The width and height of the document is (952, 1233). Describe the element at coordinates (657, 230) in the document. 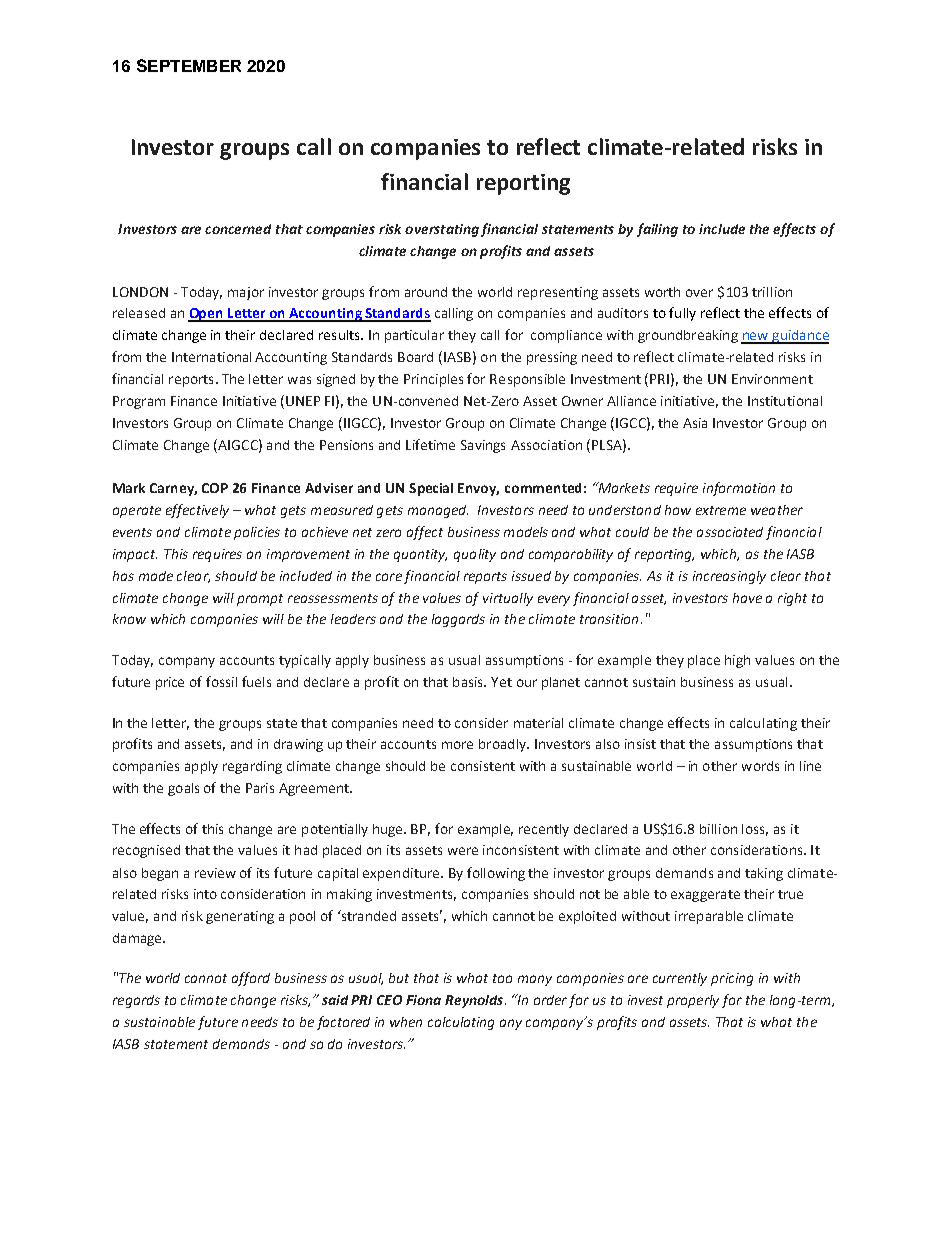

I see `failing` at that location.
